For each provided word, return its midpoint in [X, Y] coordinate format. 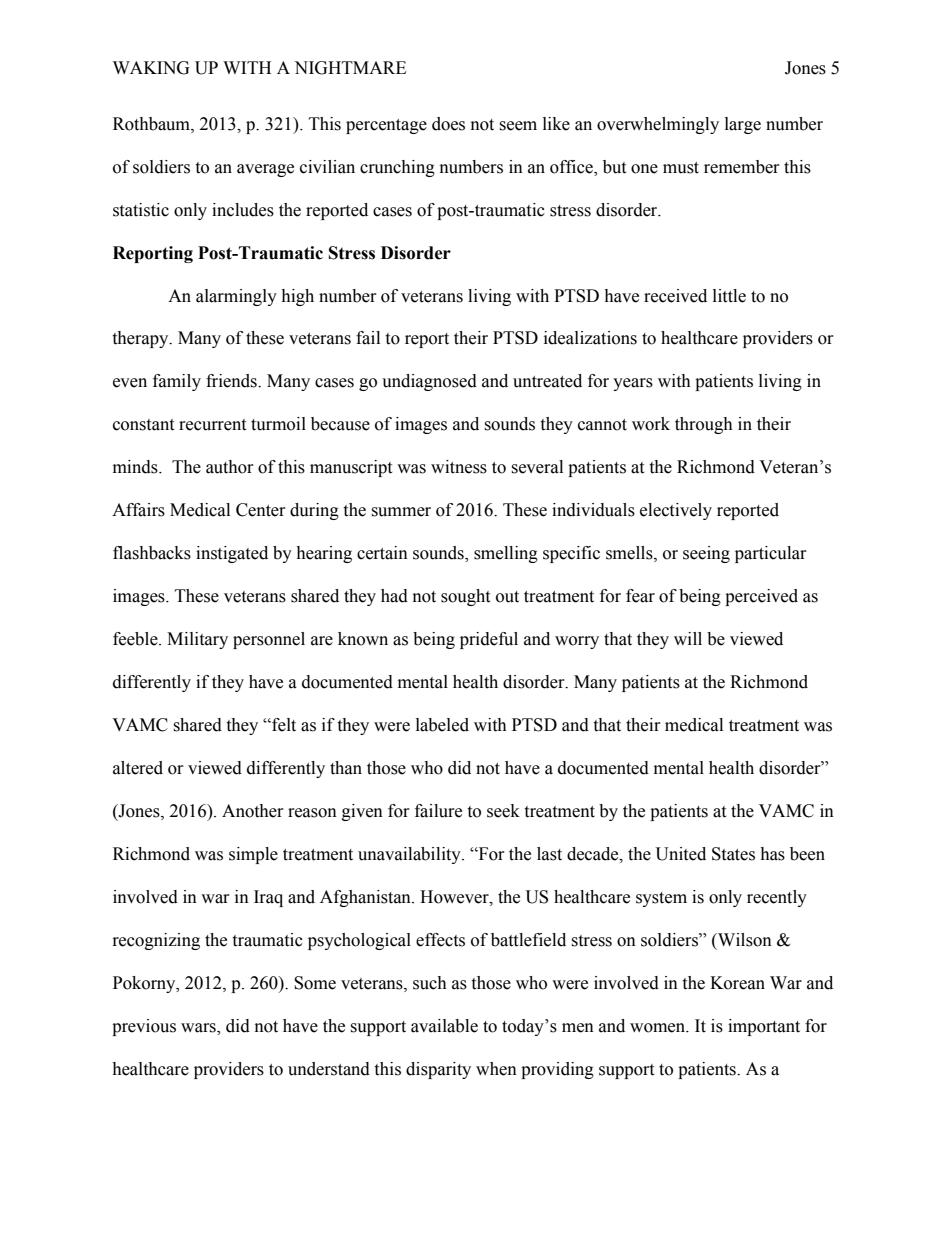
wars [199, 1029]
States [733, 854]
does [448, 124]
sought [465, 597]
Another [253, 811]
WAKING [151, 68]
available [444, 1026]
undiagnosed [429, 382]
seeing [706, 554]
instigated [232, 554]
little [729, 296]
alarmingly [236, 297]
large [743, 125]
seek [503, 811]
